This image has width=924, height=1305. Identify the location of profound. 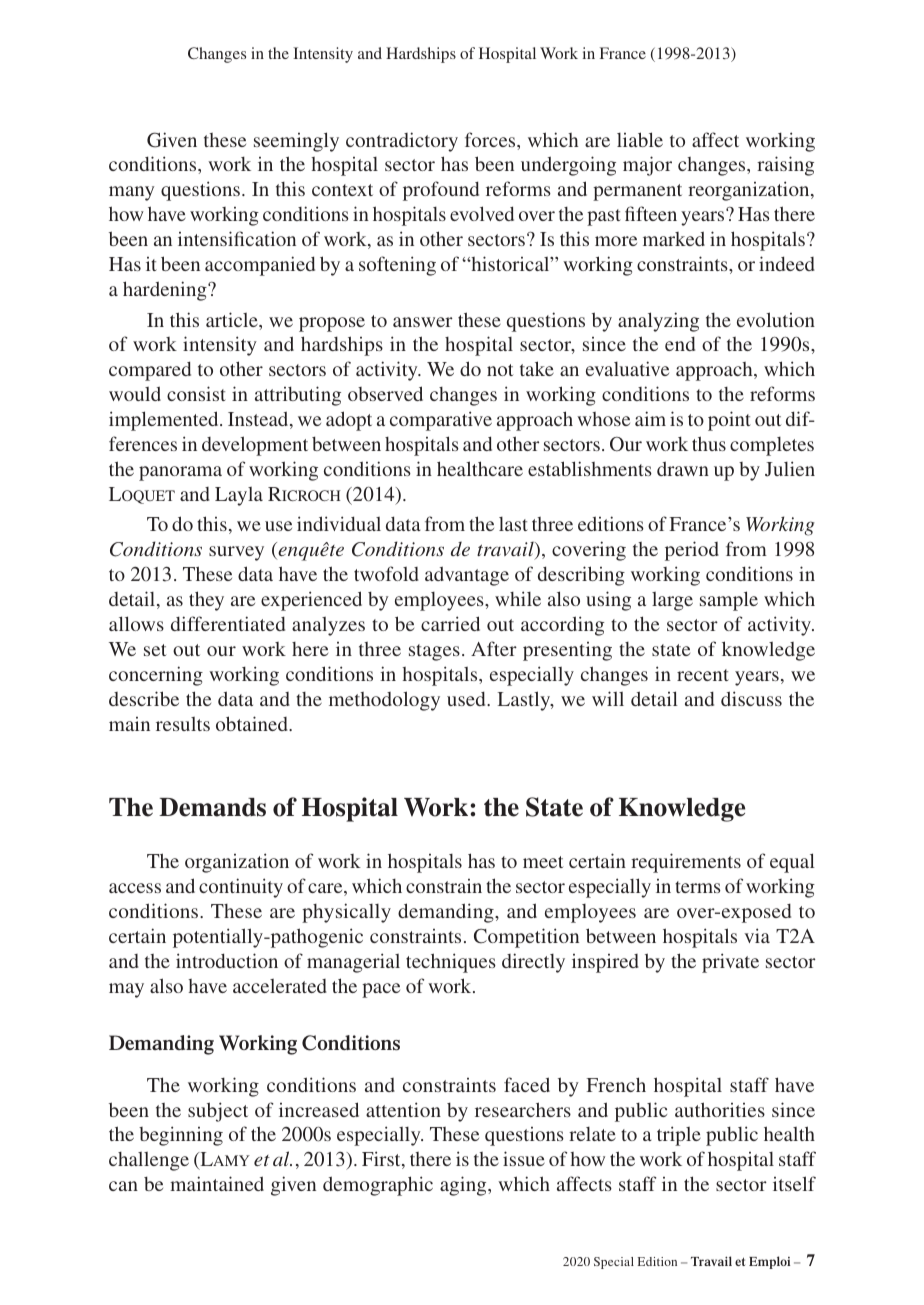
(441, 191).
